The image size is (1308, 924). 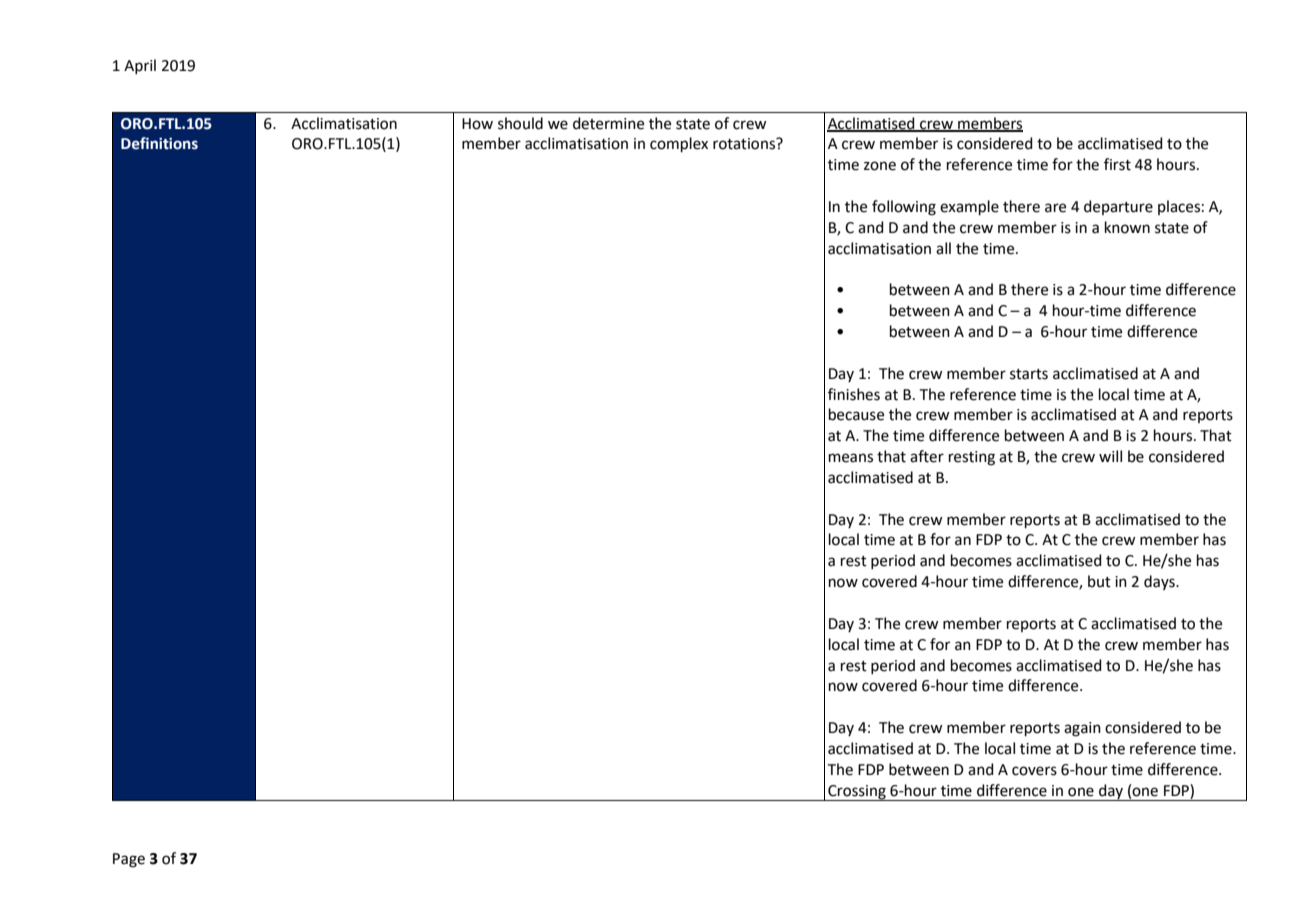 I want to click on all, so click(x=943, y=248).
